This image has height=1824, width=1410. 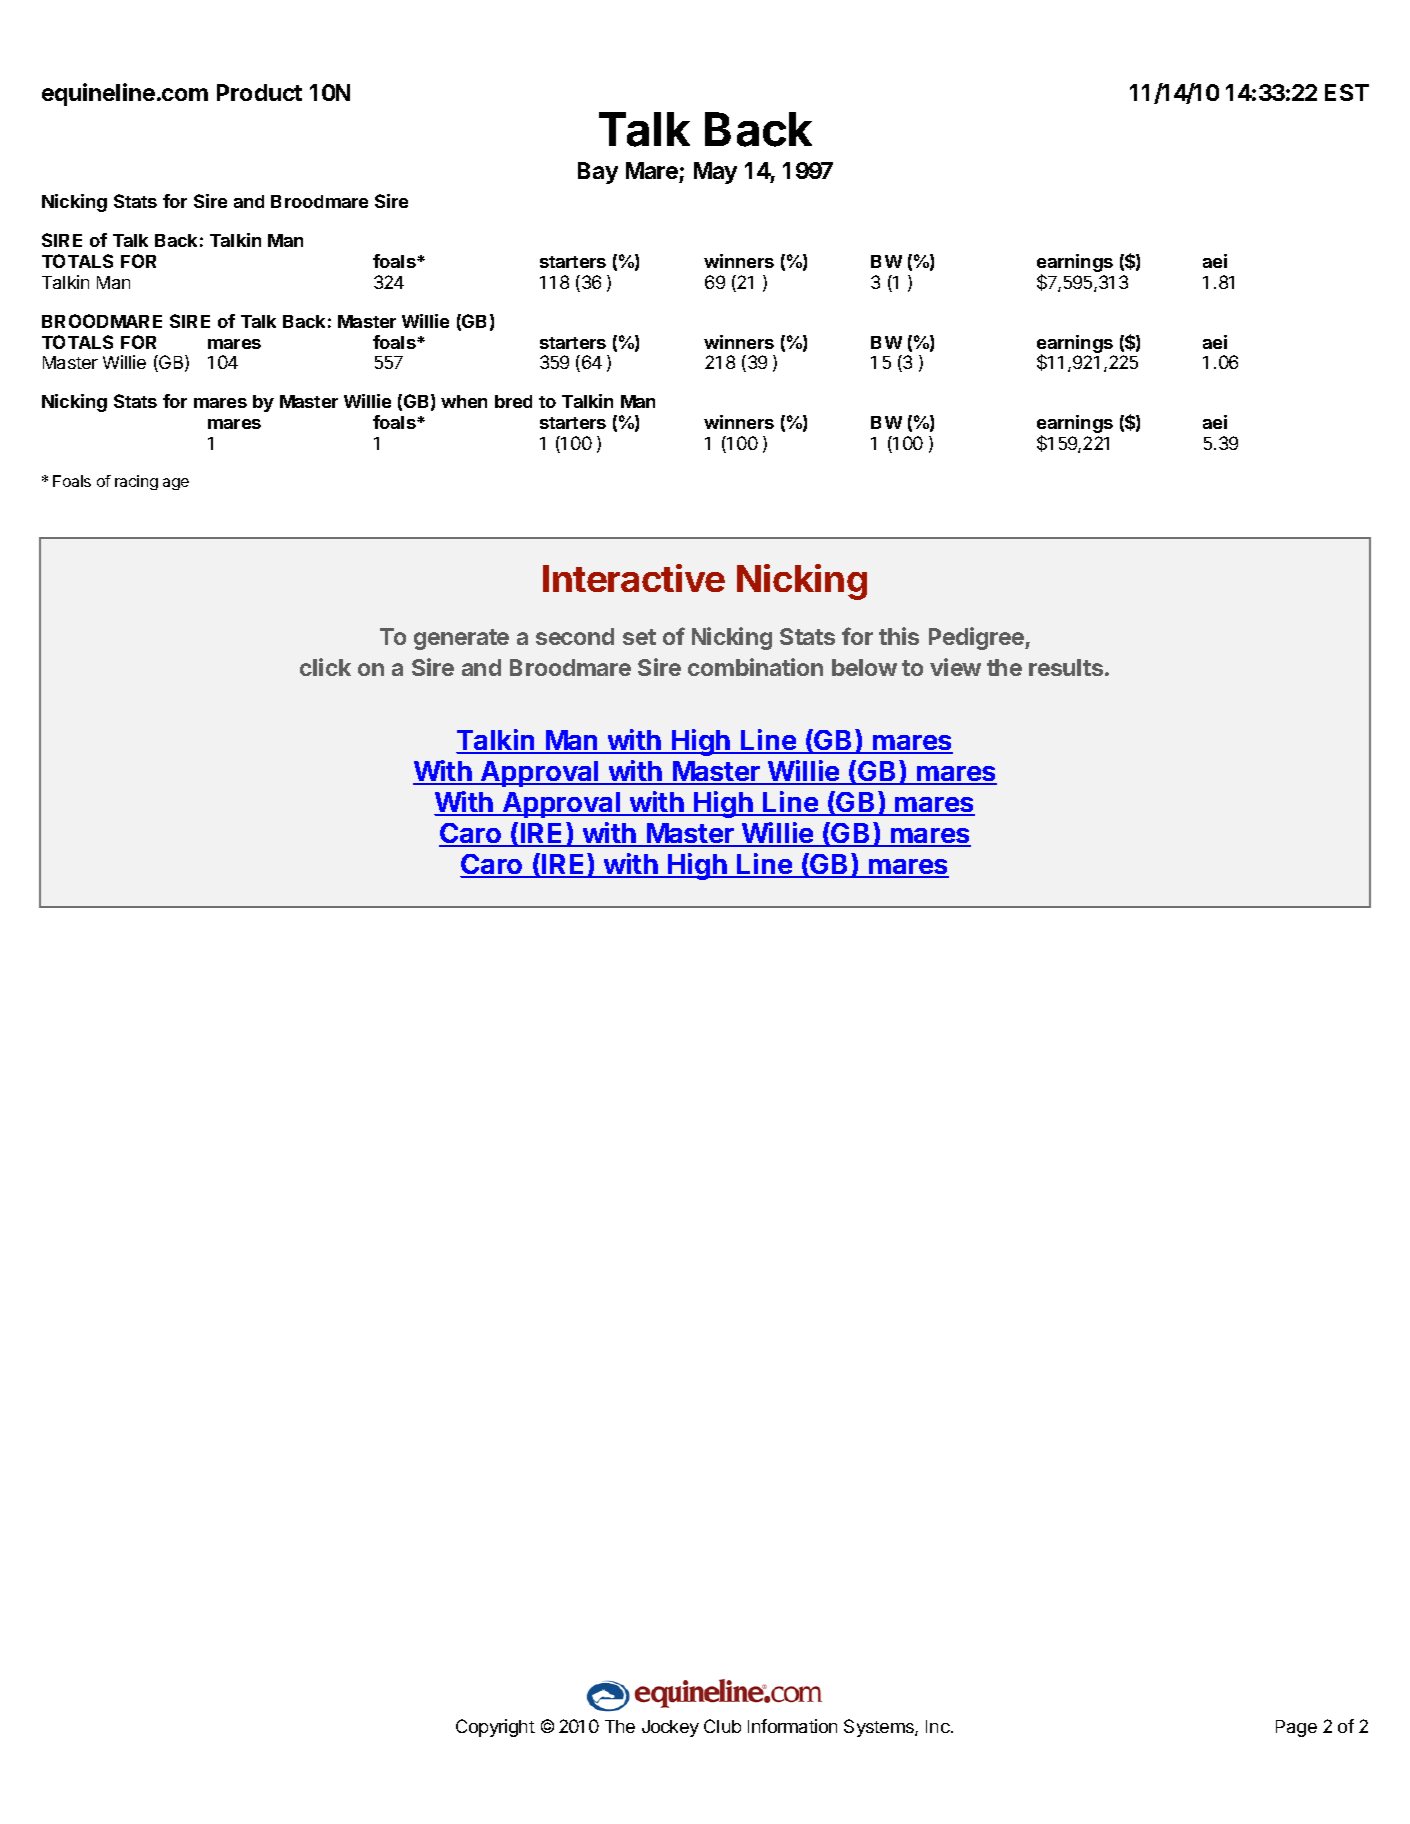 What do you see at coordinates (755, 667) in the image?
I see `combination` at bounding box center [755, 667].
